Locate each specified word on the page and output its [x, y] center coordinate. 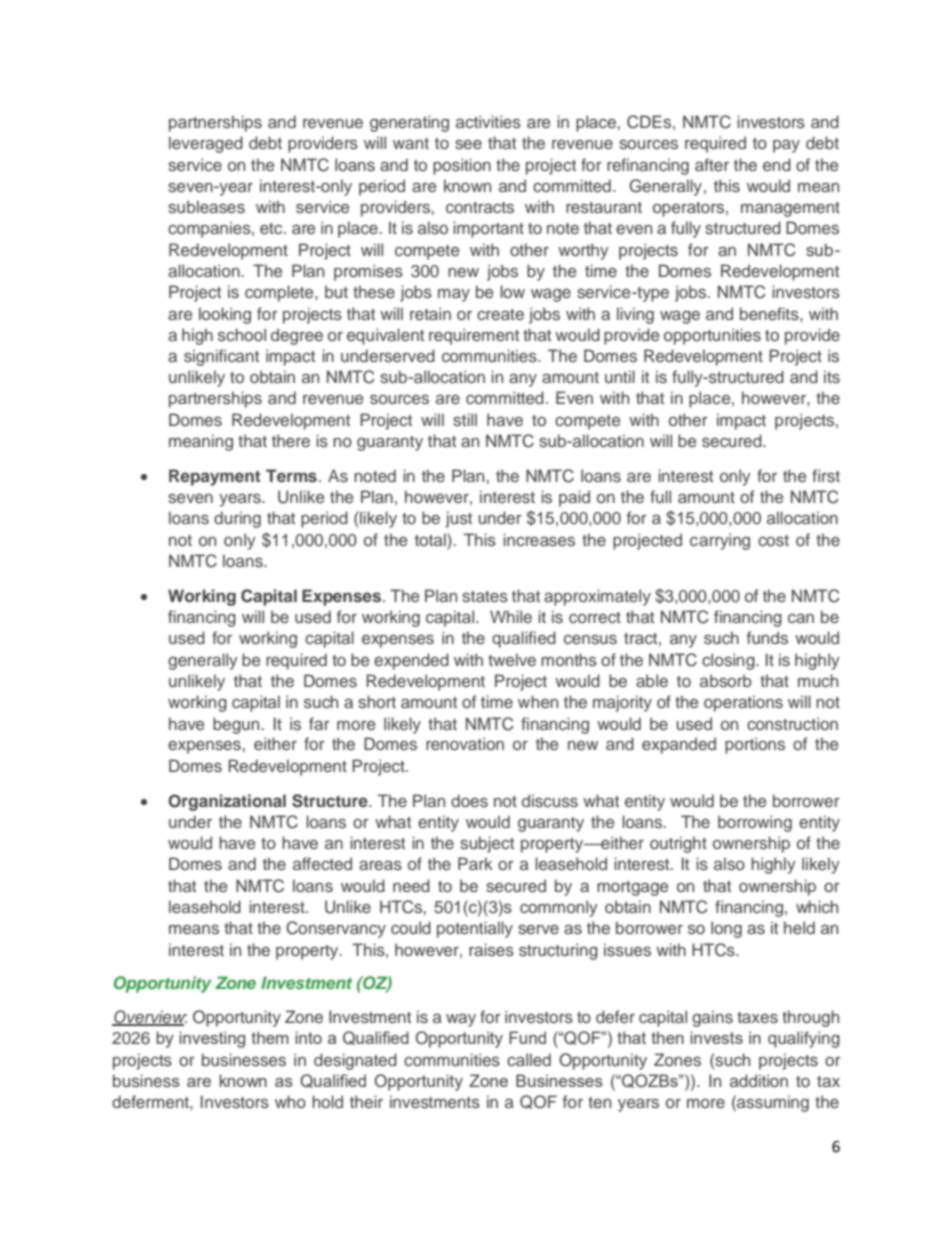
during [237, 519]
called [529, 1059]
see [468, 144]
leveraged [206, 144]
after [712, 164]
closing [729, 661]
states [485, 596]
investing [212, 1039]
